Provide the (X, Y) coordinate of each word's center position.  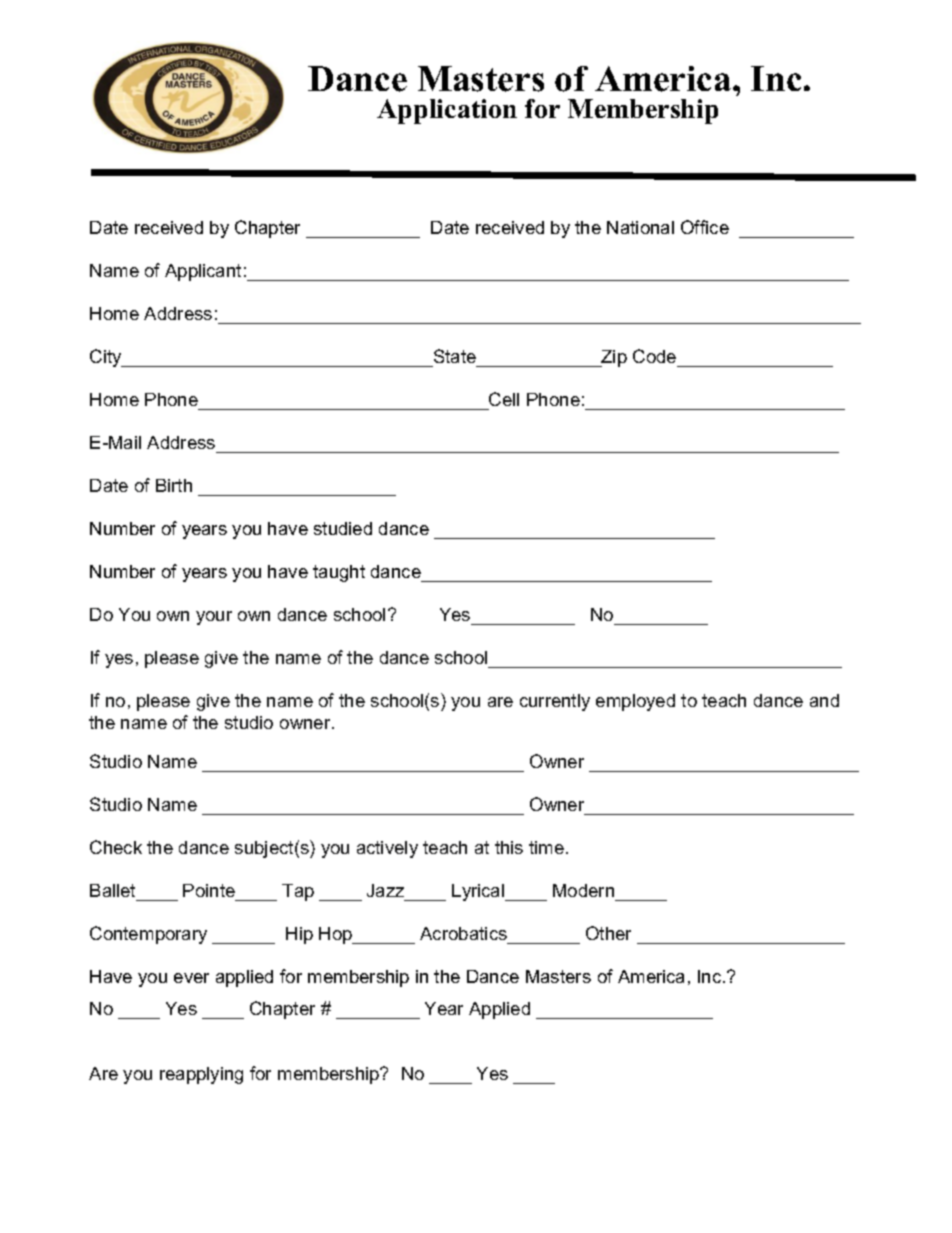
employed (635, 702)
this (509, 847)
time (546, 847)
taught (339, 573)
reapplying (201, 1075)
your (214, 618)
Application (447, 111)
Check (116, 847)
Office (705, 227)
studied (343, 528)
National (640, 227)
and (824, 700)
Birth (174, 485)
